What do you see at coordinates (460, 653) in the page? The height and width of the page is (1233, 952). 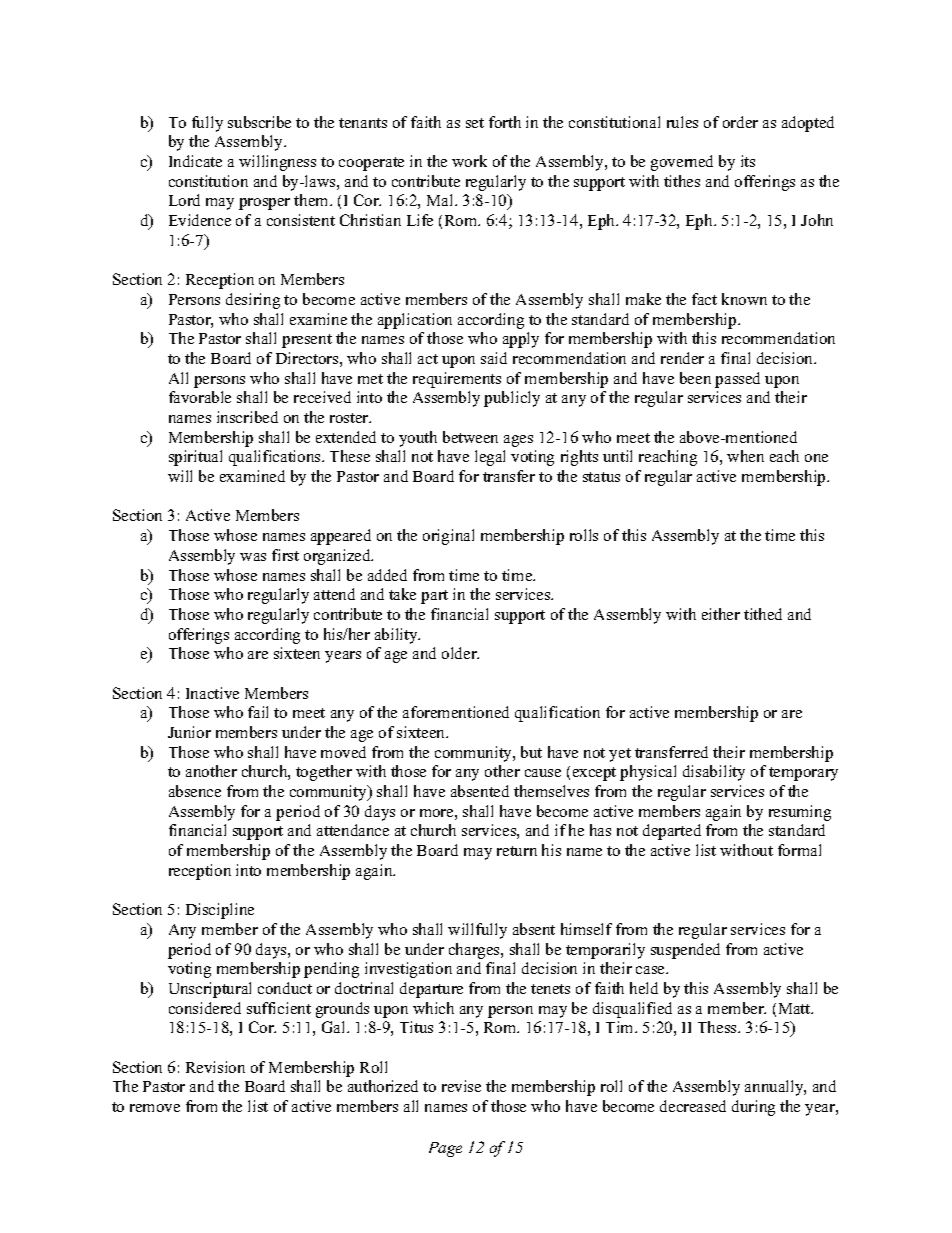 I see `older` at bounding box center [460, 653].
